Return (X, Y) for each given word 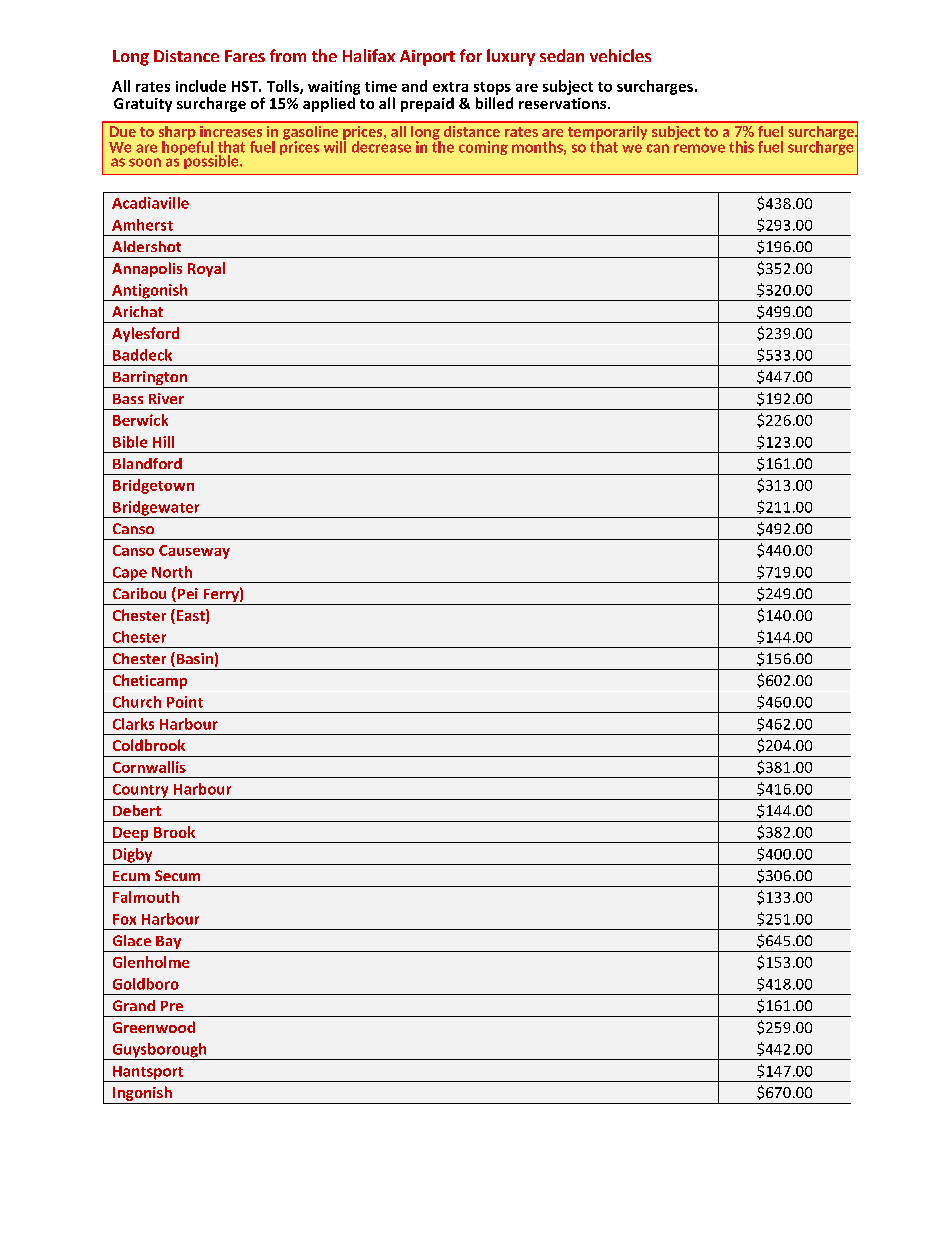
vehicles (620, 55)
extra (450, 87)
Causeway (194, 552)
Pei (186, 594)
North (172, 572)
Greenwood (154, 1027)
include (201, 86)
